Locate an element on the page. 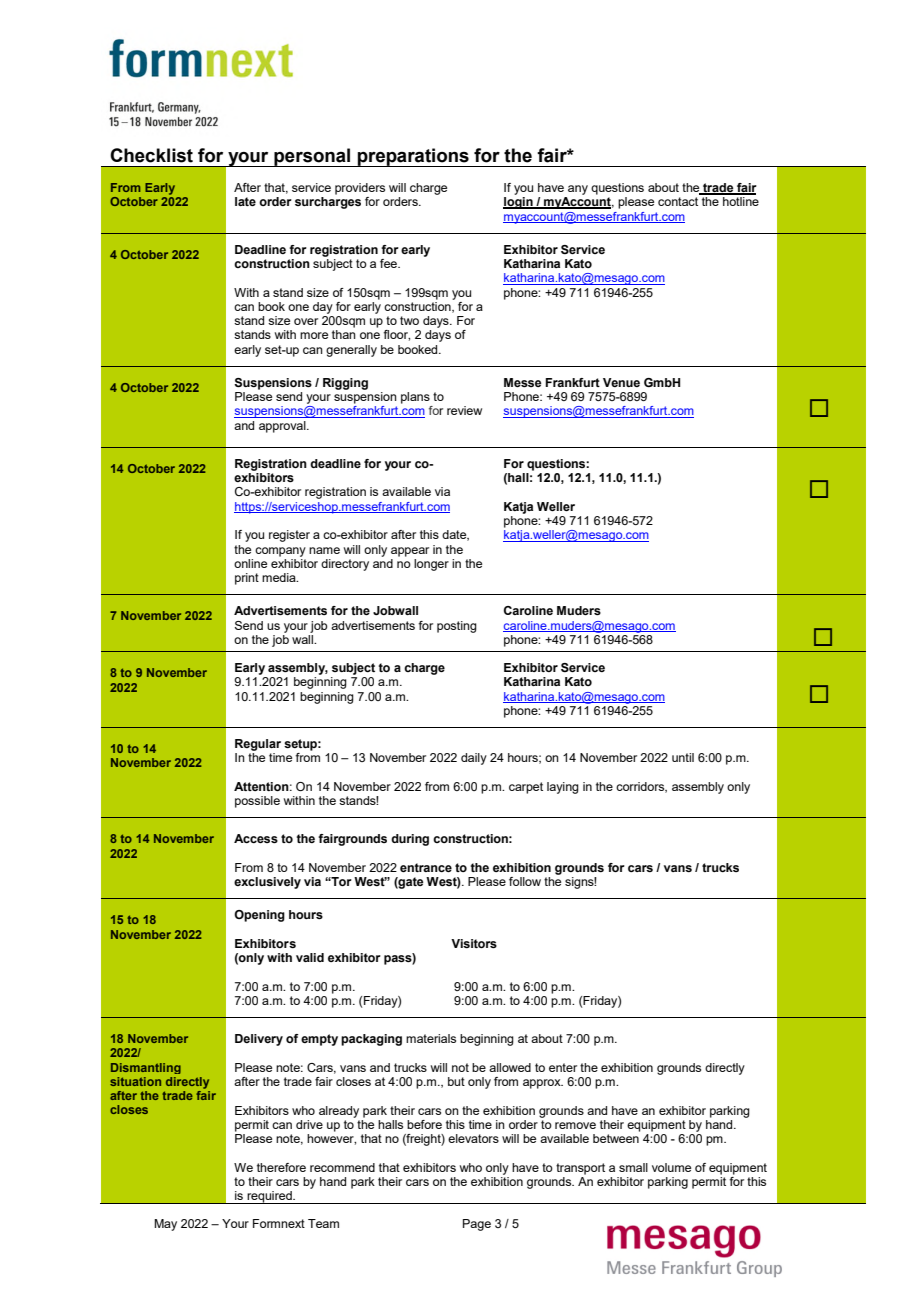 The width and height of the page is (924, 1308). posting is located at coordinates (457, 627).
